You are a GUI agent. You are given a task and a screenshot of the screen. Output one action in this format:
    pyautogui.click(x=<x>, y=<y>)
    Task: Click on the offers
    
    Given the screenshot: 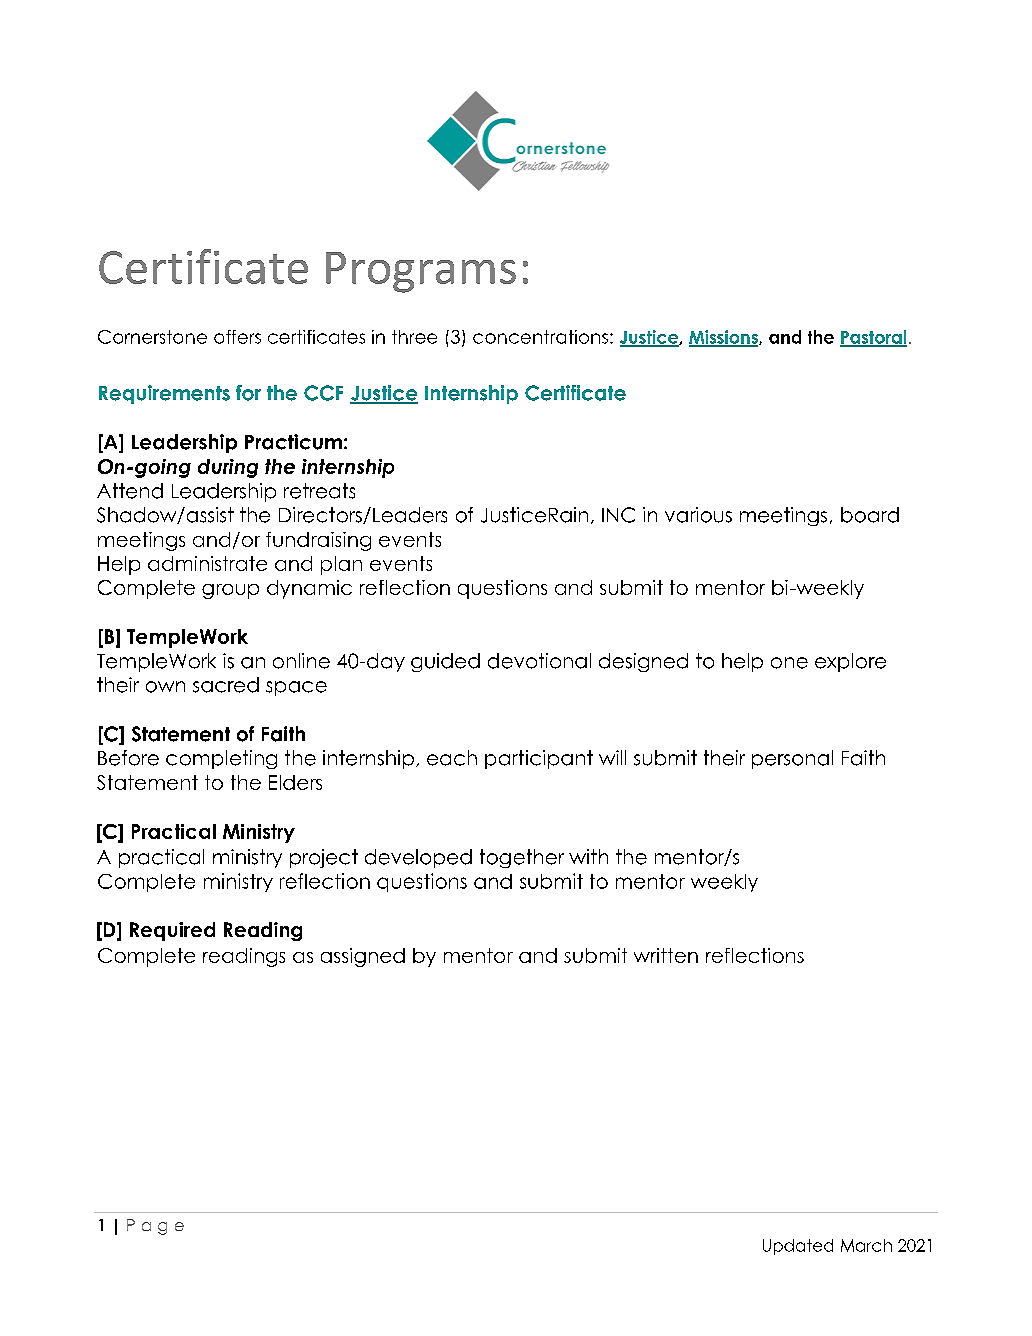 What is the action you would take?
    pyautogui.click(x=237, y=337)
